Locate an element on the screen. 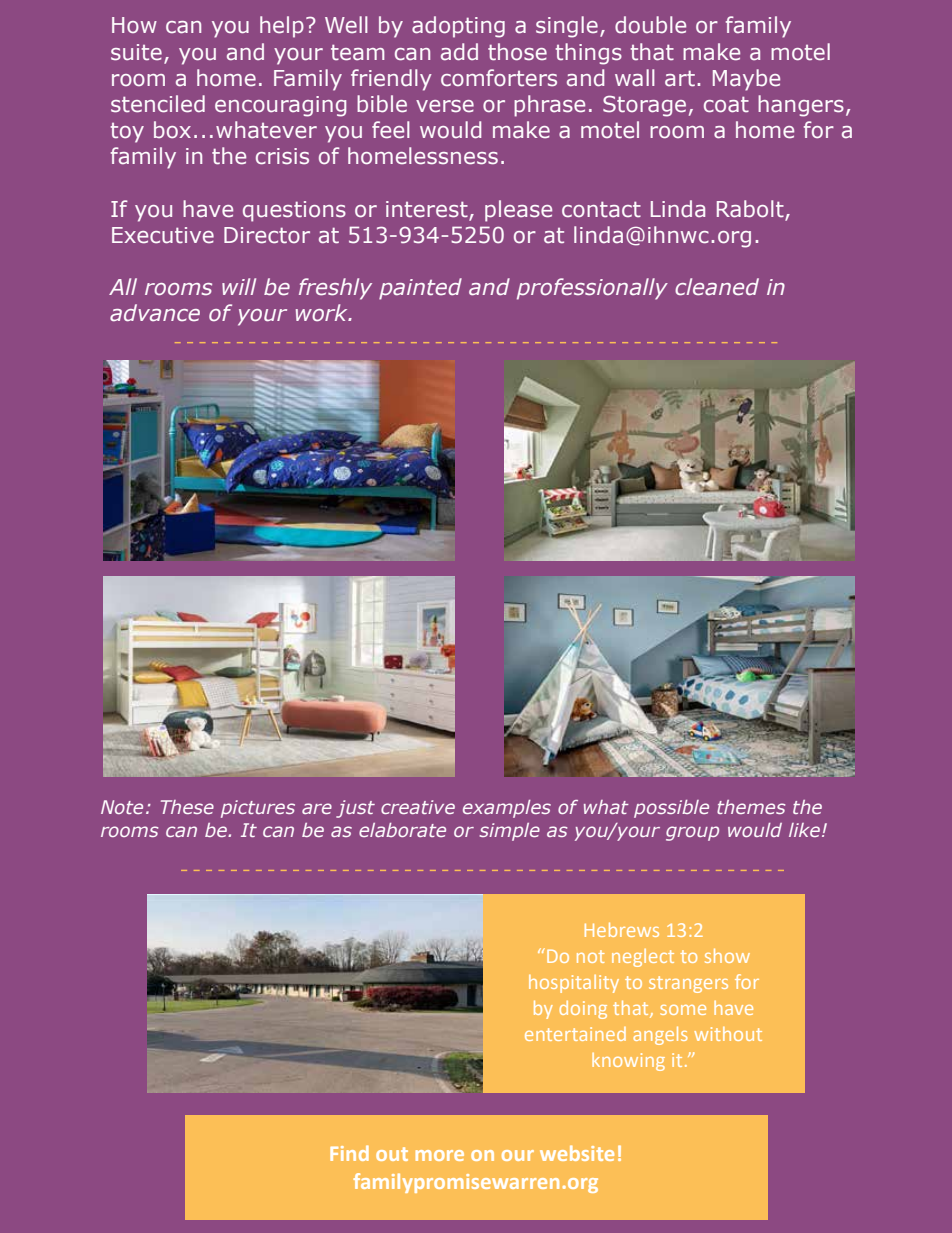 The image size is (952, 1233). These is located at coordinates (187, 807).
